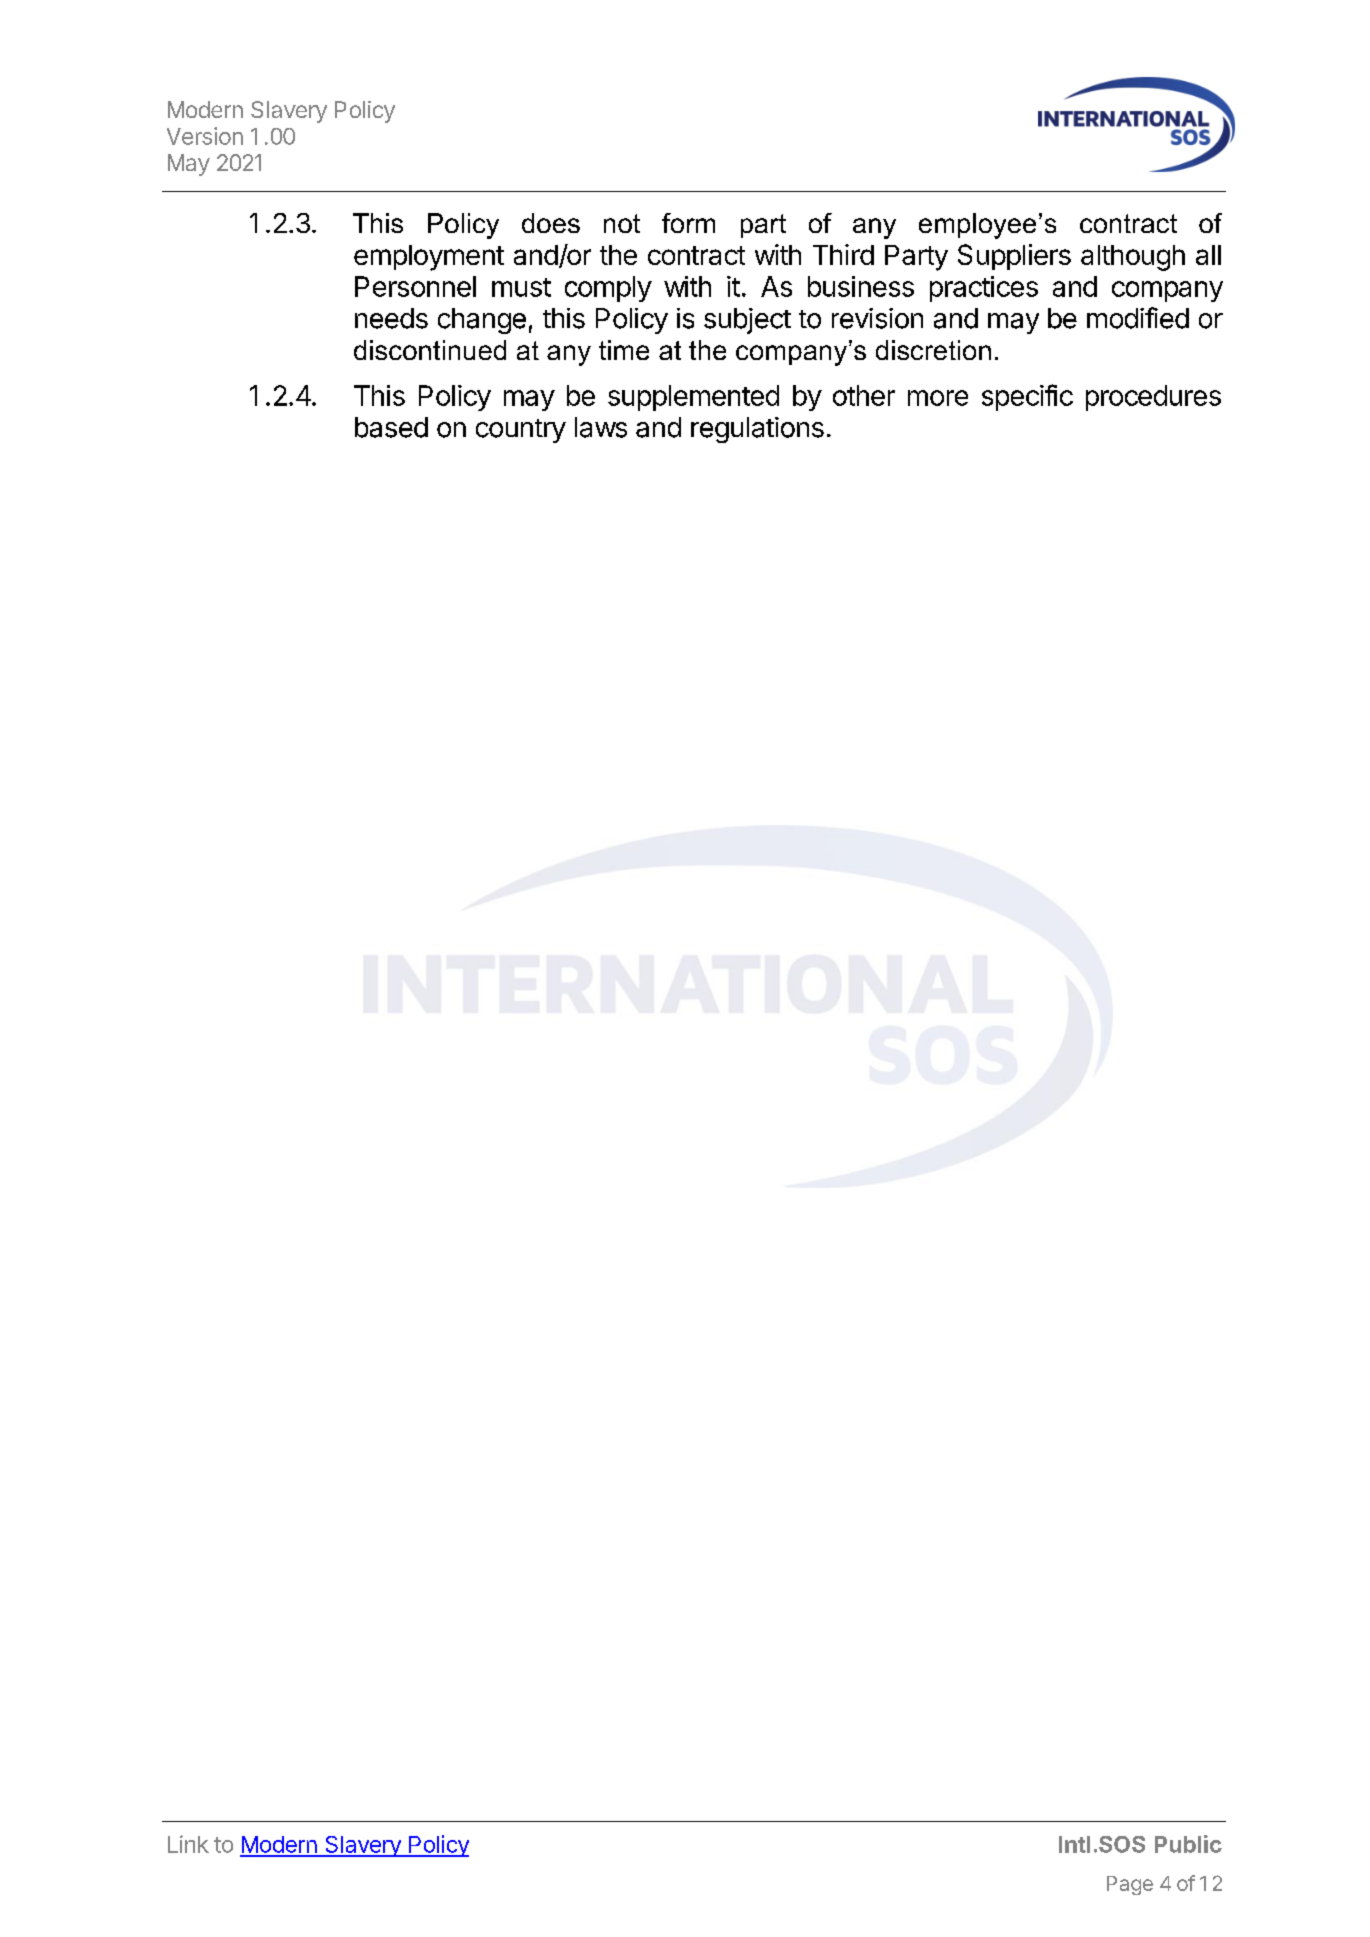 The height and width of the image is (1937, 1370). What do you see at coordinates (1188, 1844) in the image?
I see `Public` at bounding box center [1188, 1844].
